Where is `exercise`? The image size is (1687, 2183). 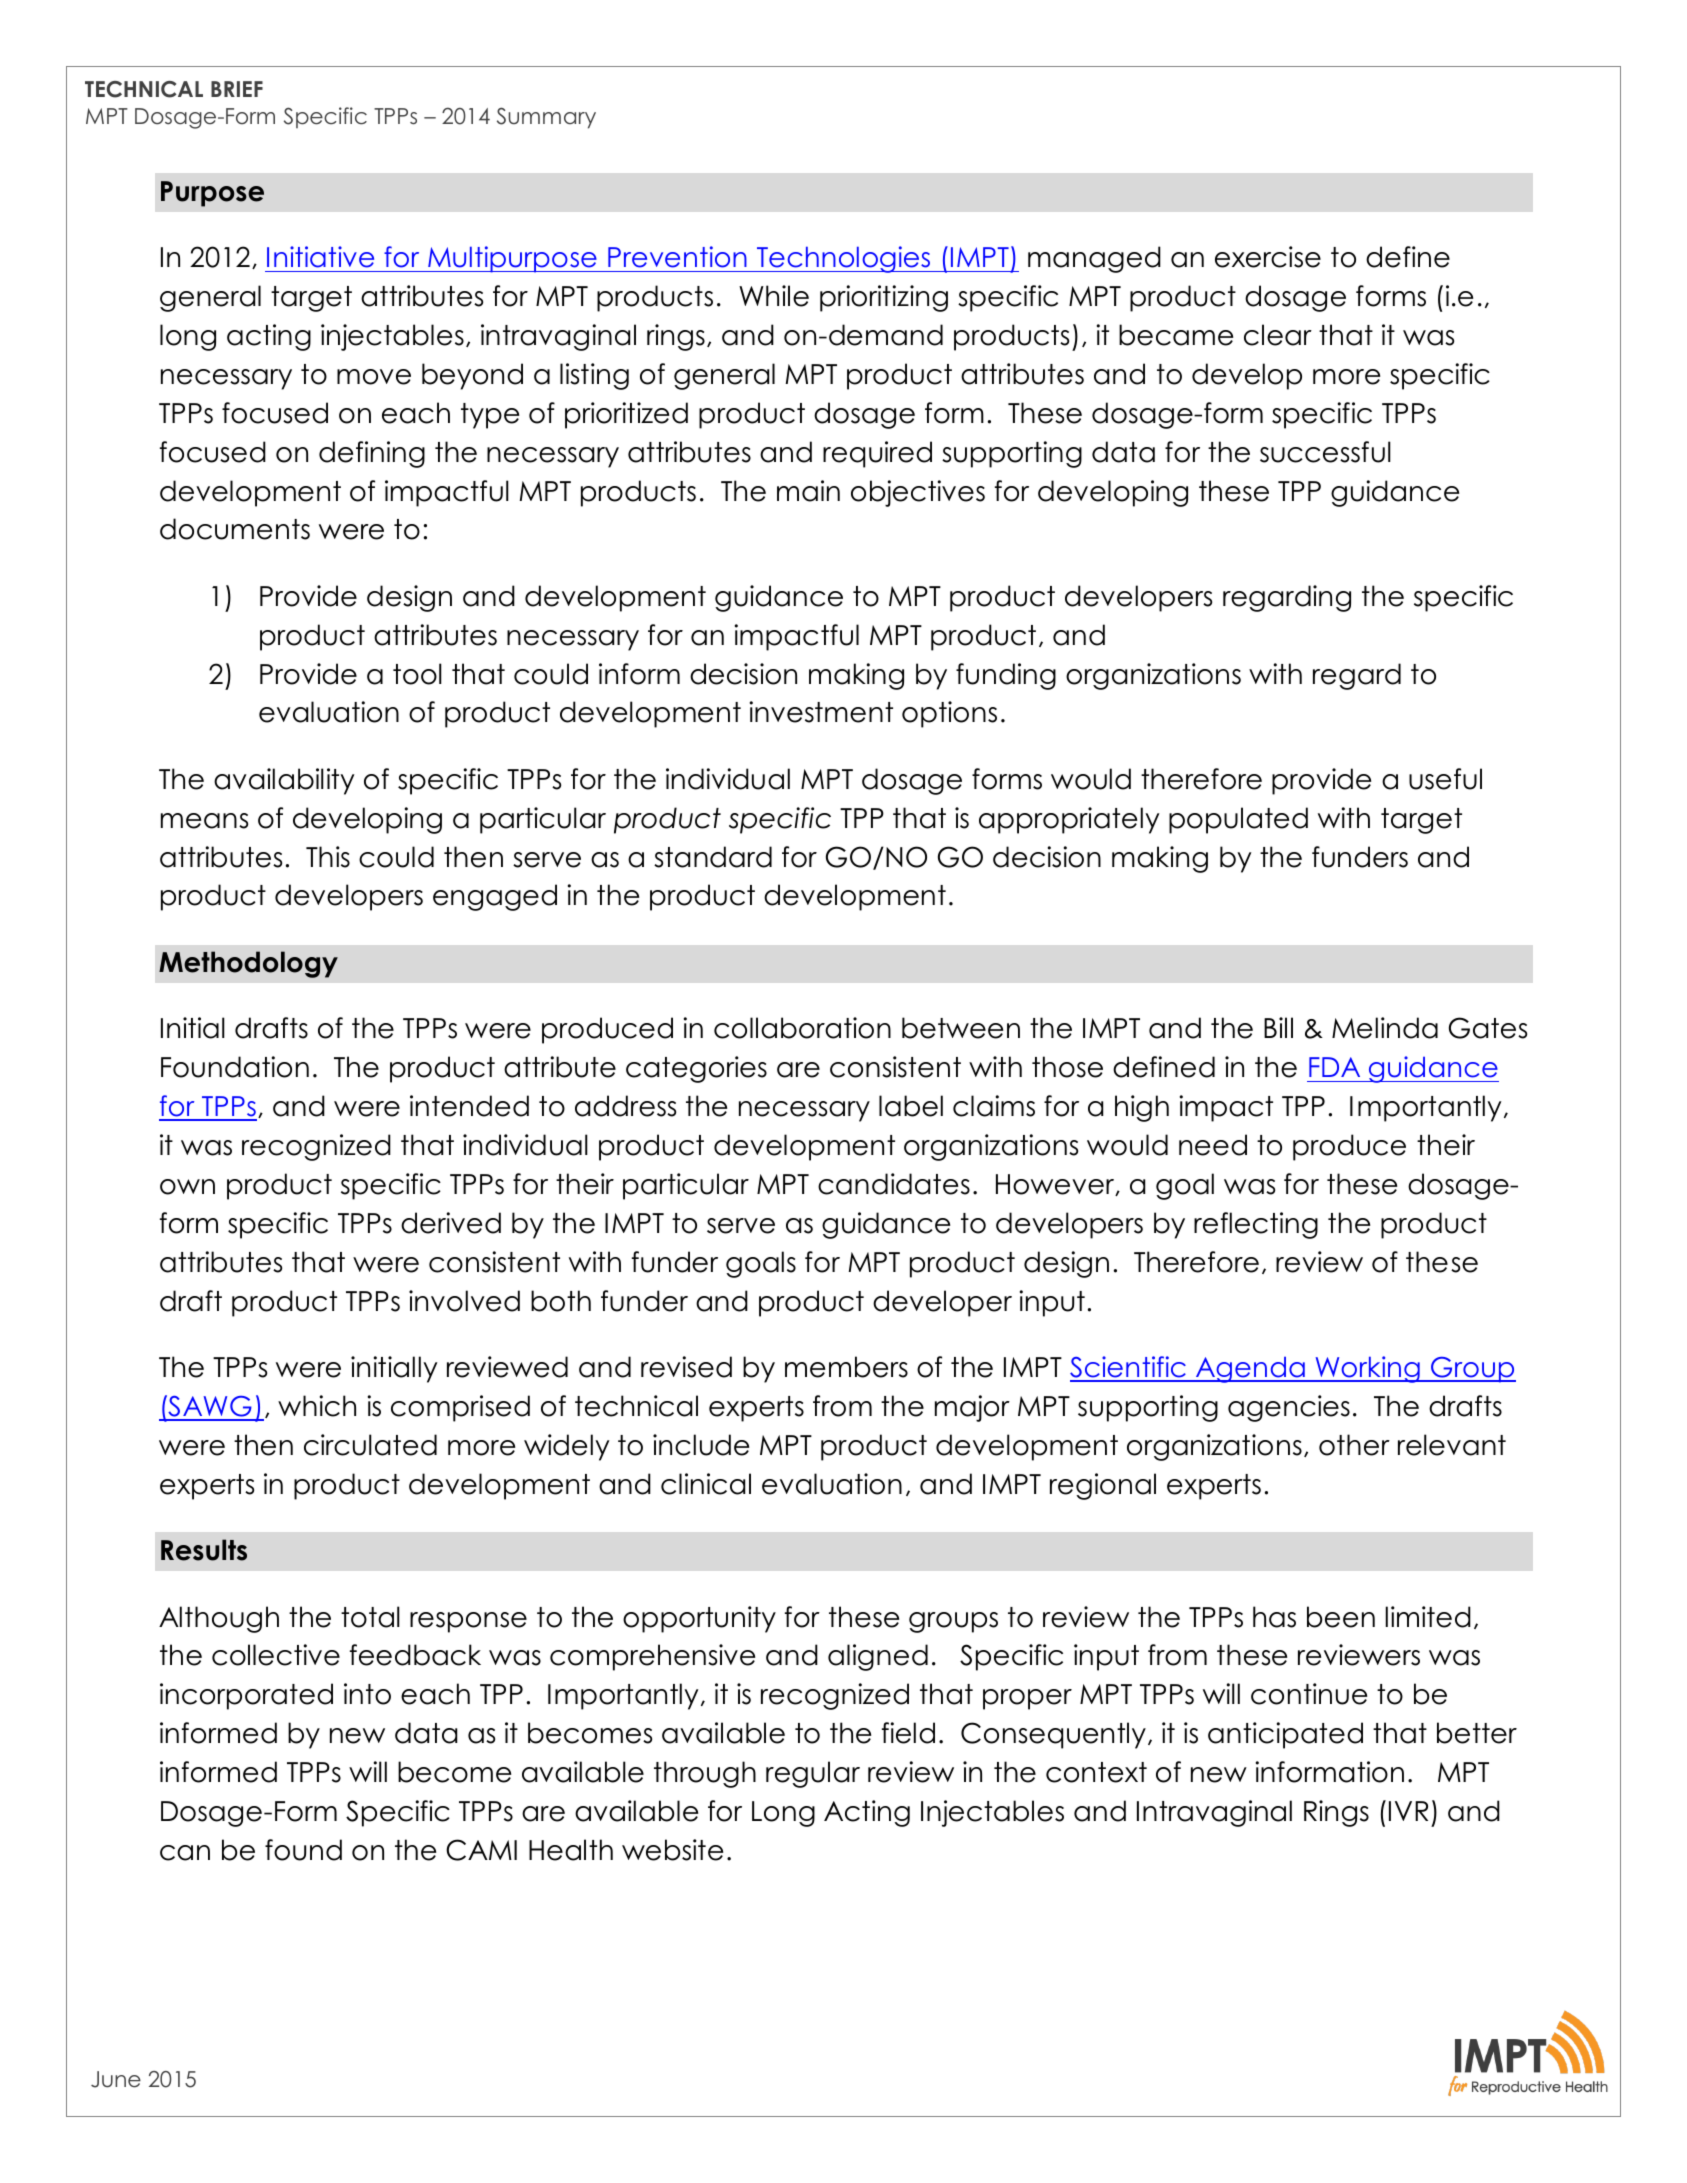 exercise is located at coordinates (1268, 257).
